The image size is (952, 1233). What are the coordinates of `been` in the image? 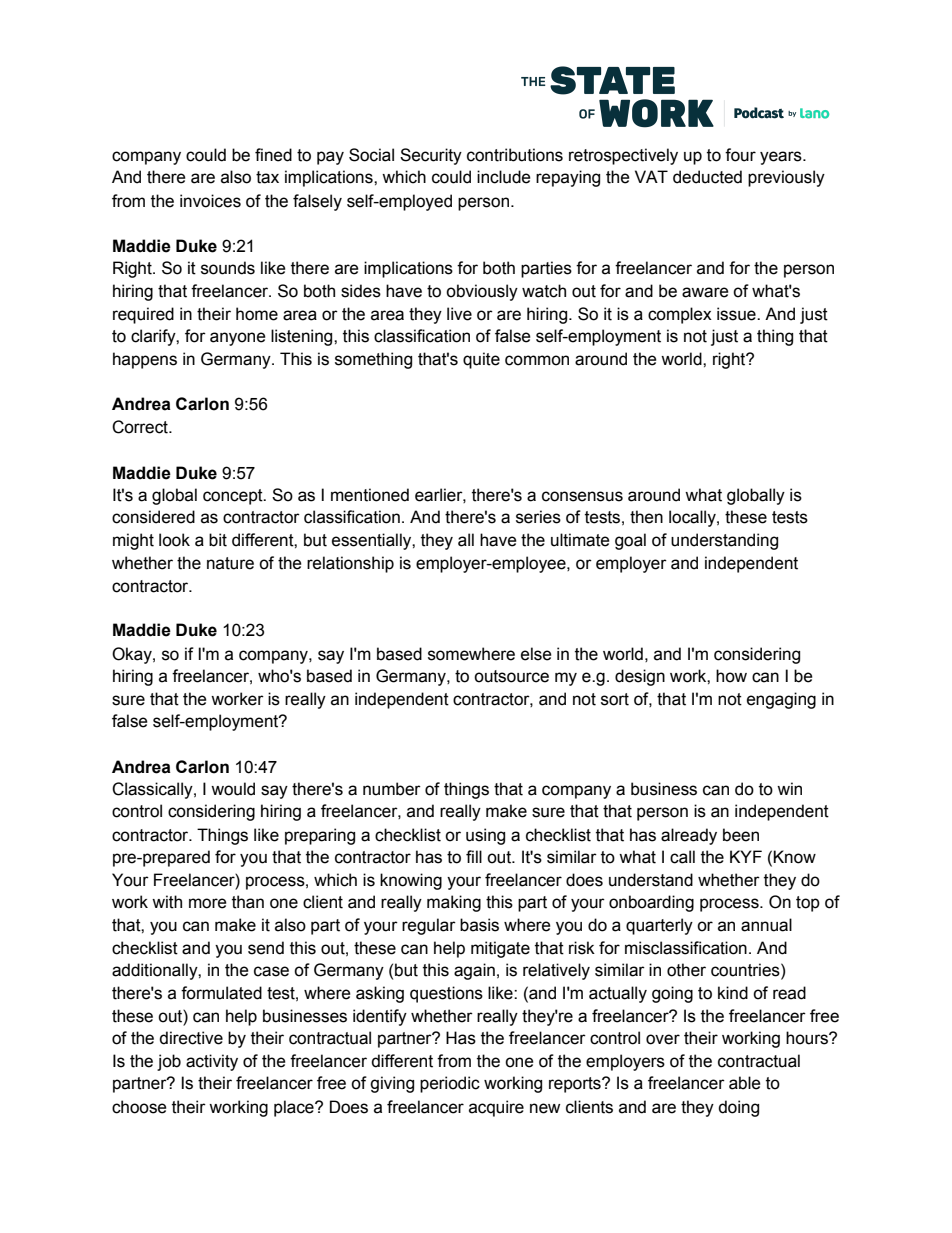 It's located at (741, 835).
